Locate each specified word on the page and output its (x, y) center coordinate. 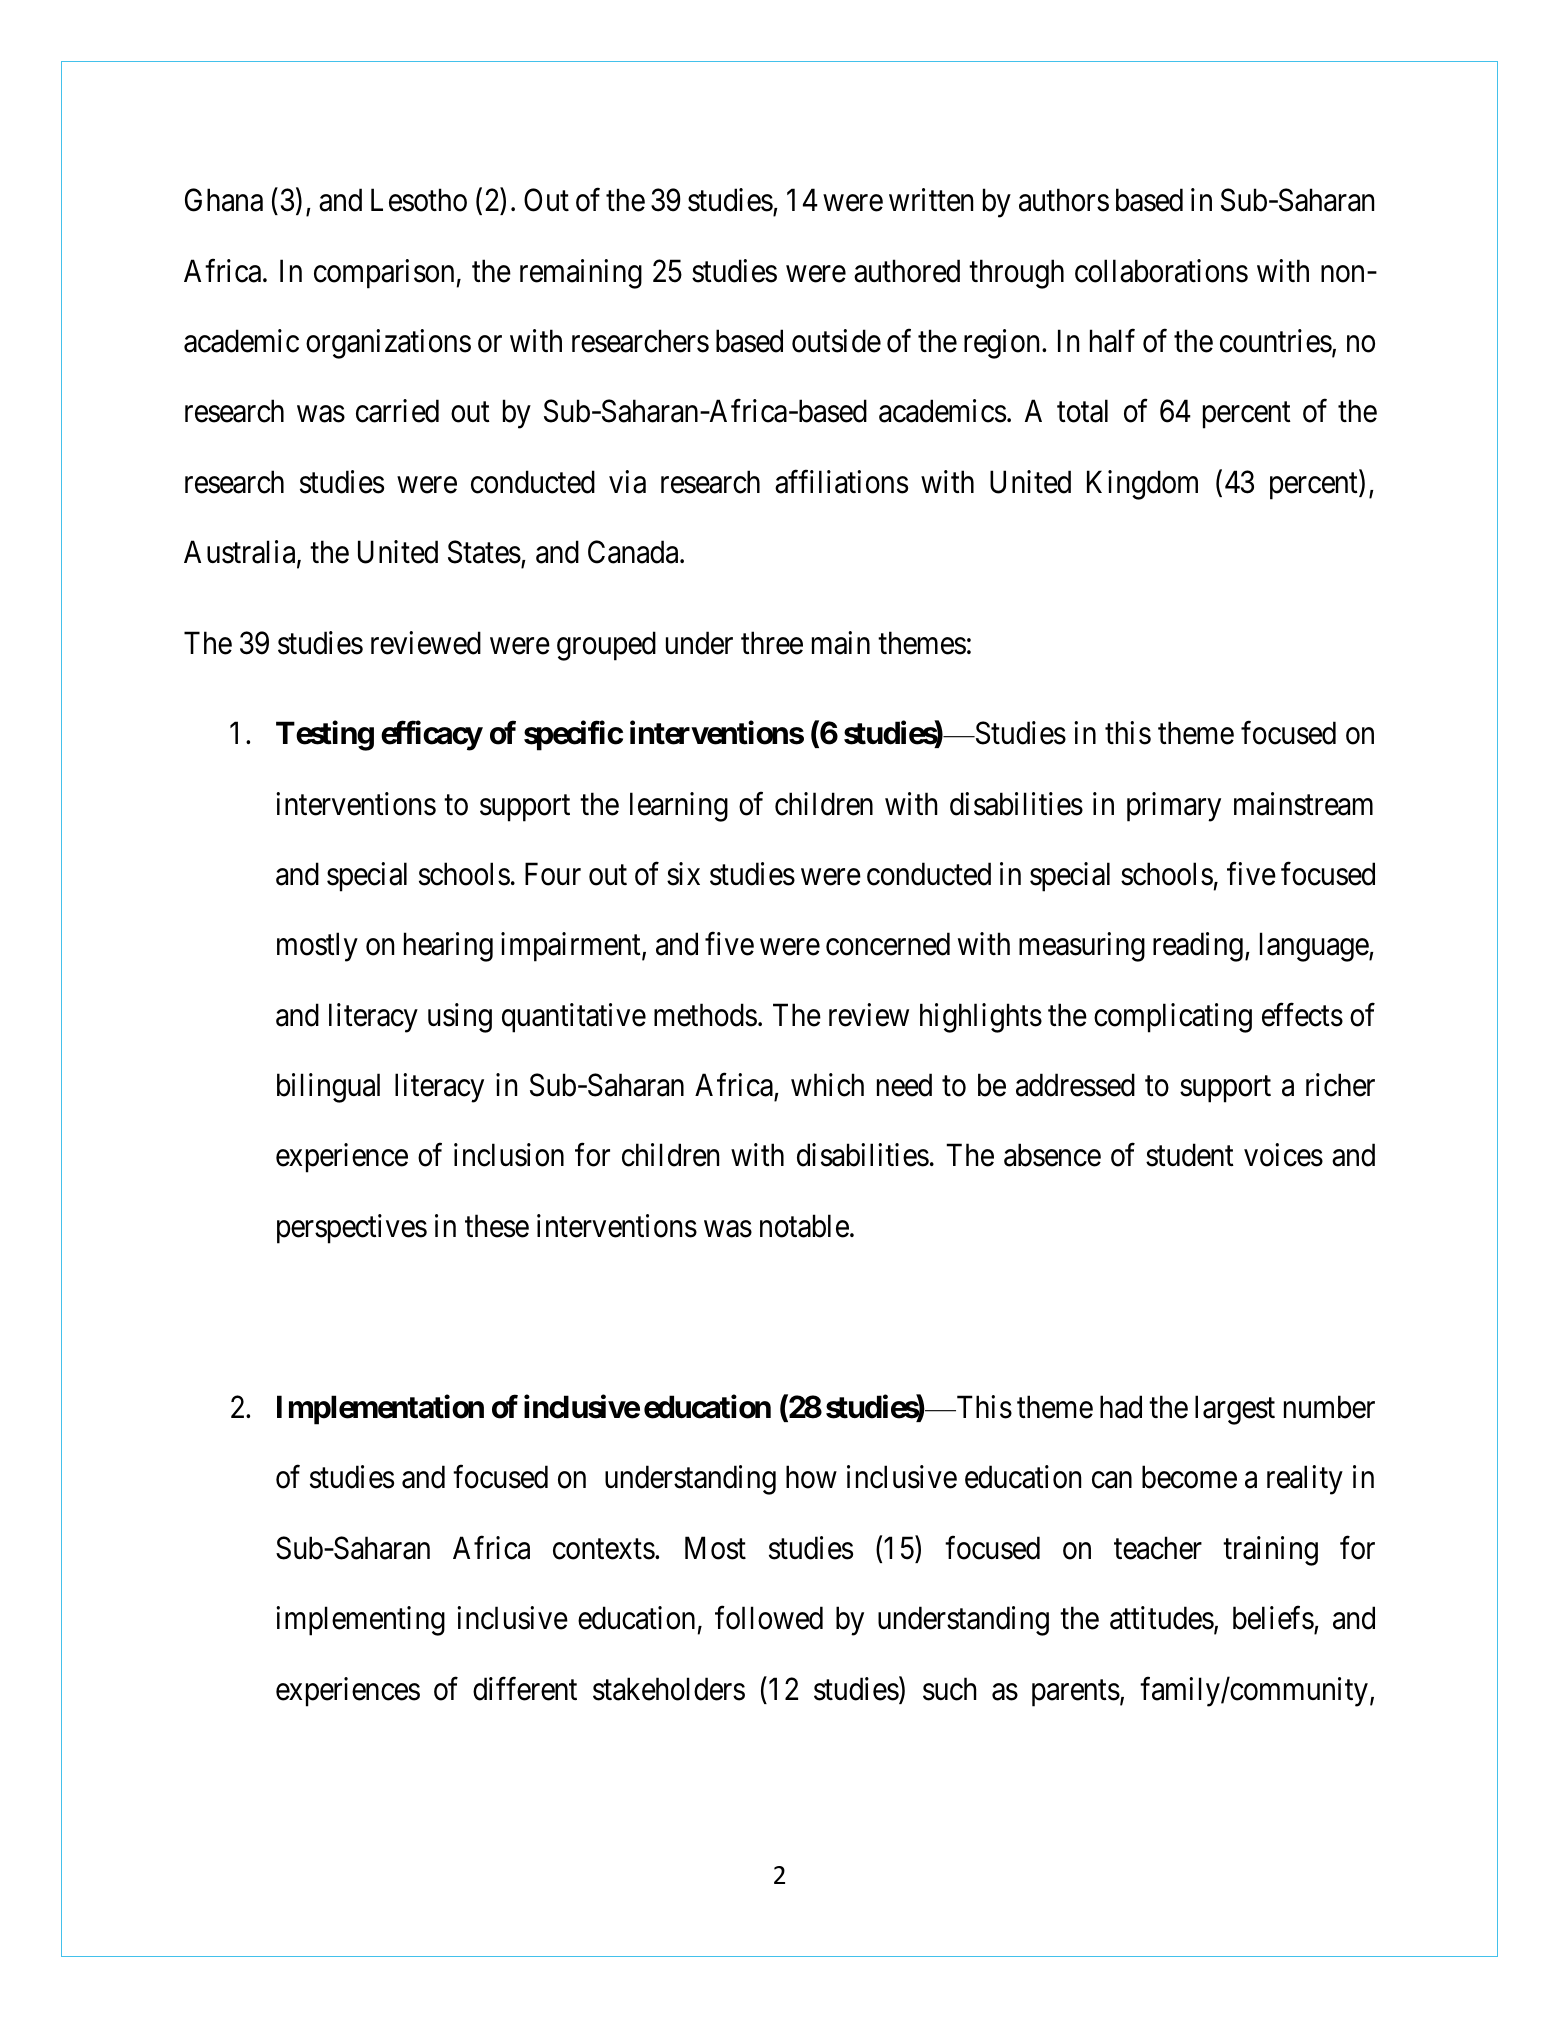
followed (769, 1618)
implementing (360, 1621)
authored (907, 271)
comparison (384, 274)
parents (1076, 1693)
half (1112, 341)
